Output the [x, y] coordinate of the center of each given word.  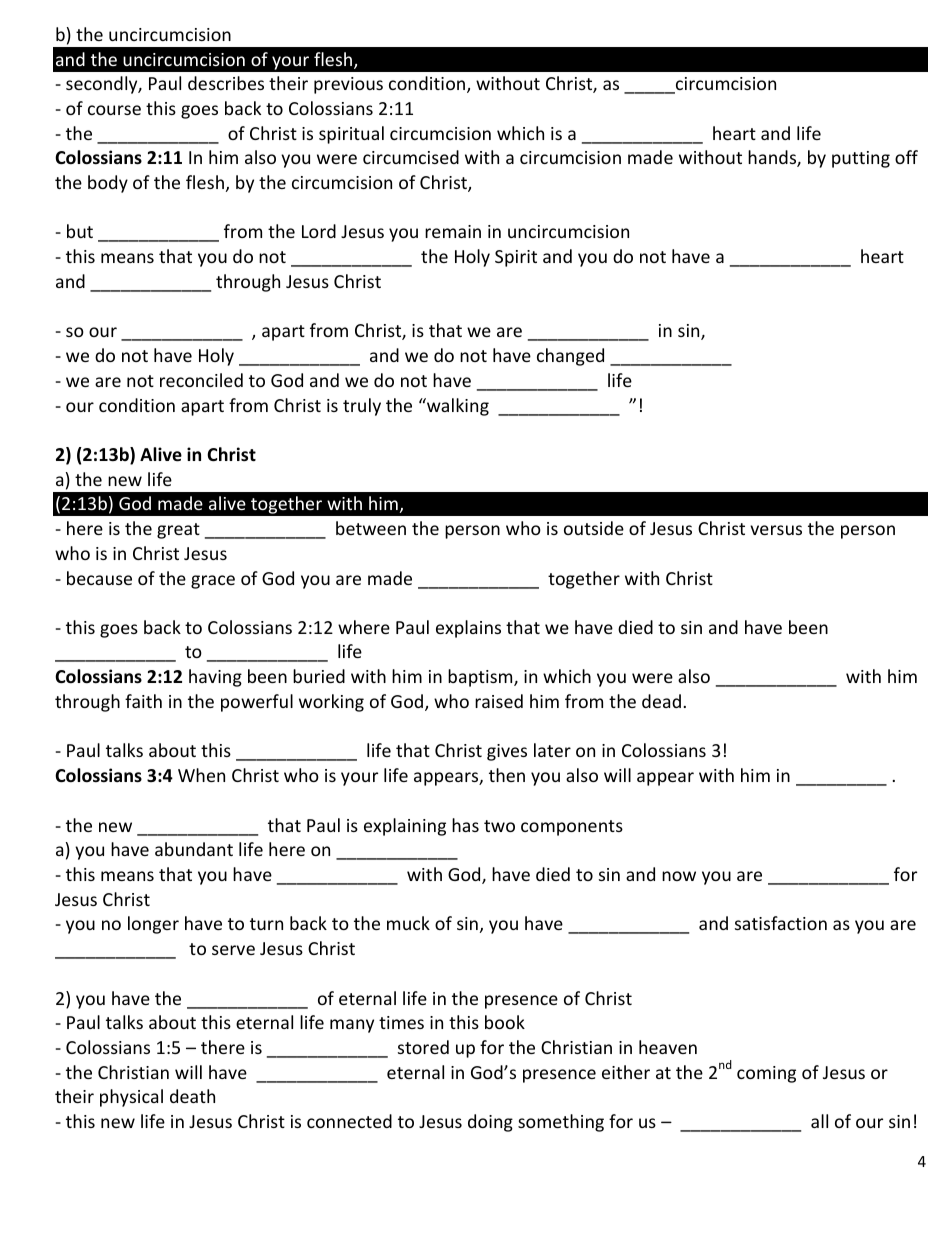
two [499, 826]
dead [661, 701]
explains [468, 629]
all [819, 1121]
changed [570, 357]
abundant [194, 849]
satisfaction [781, 923]
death [192, 1096]
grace [213, 582]
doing [490, 1123]
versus [776, 530]
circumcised [411, 157]
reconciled [201, 380]
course [114, 110]
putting [861, 159]
